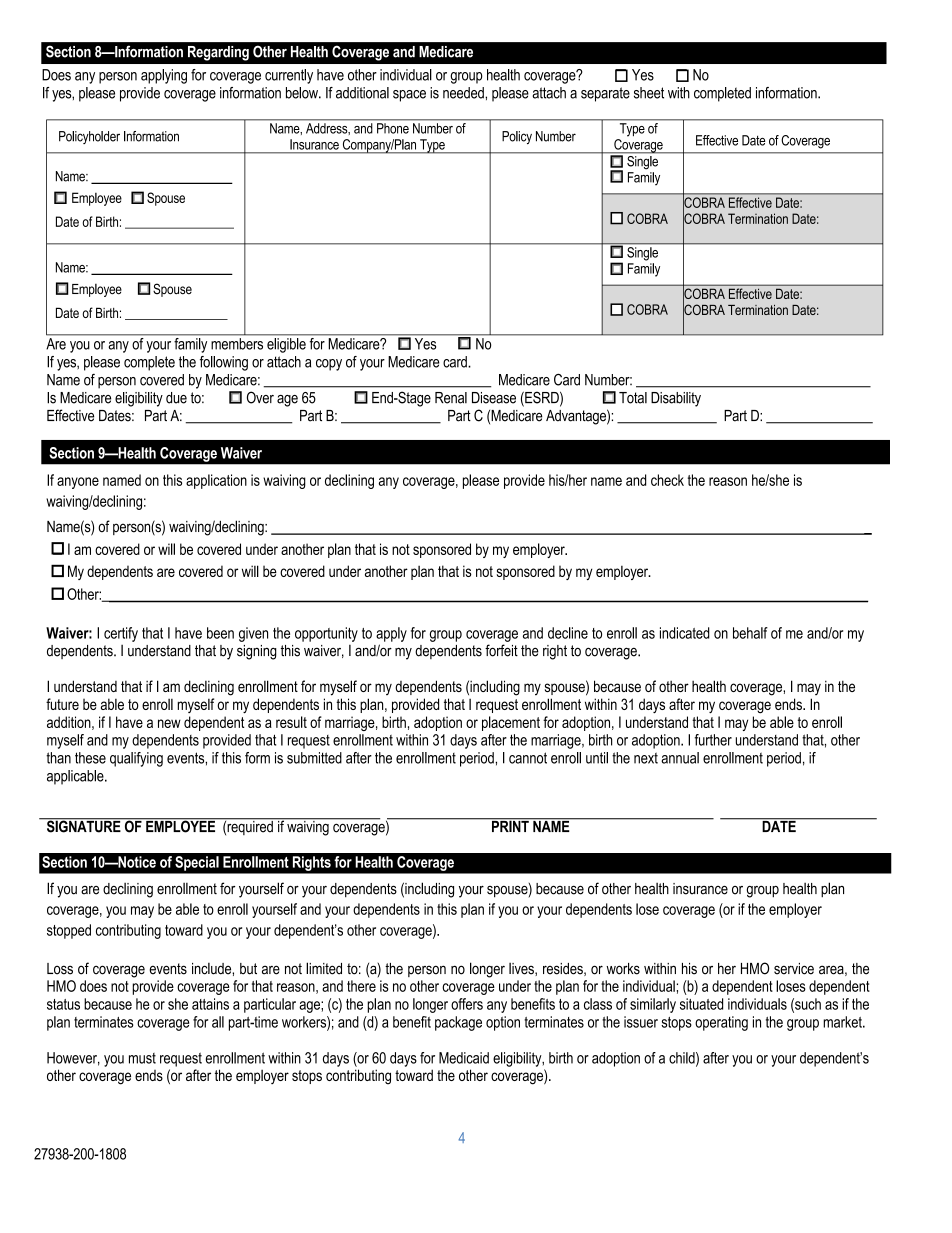  What do you see at coordinates (142, 1058) in the screenshot?
I see `must` at bounding box center [142, 1058].
